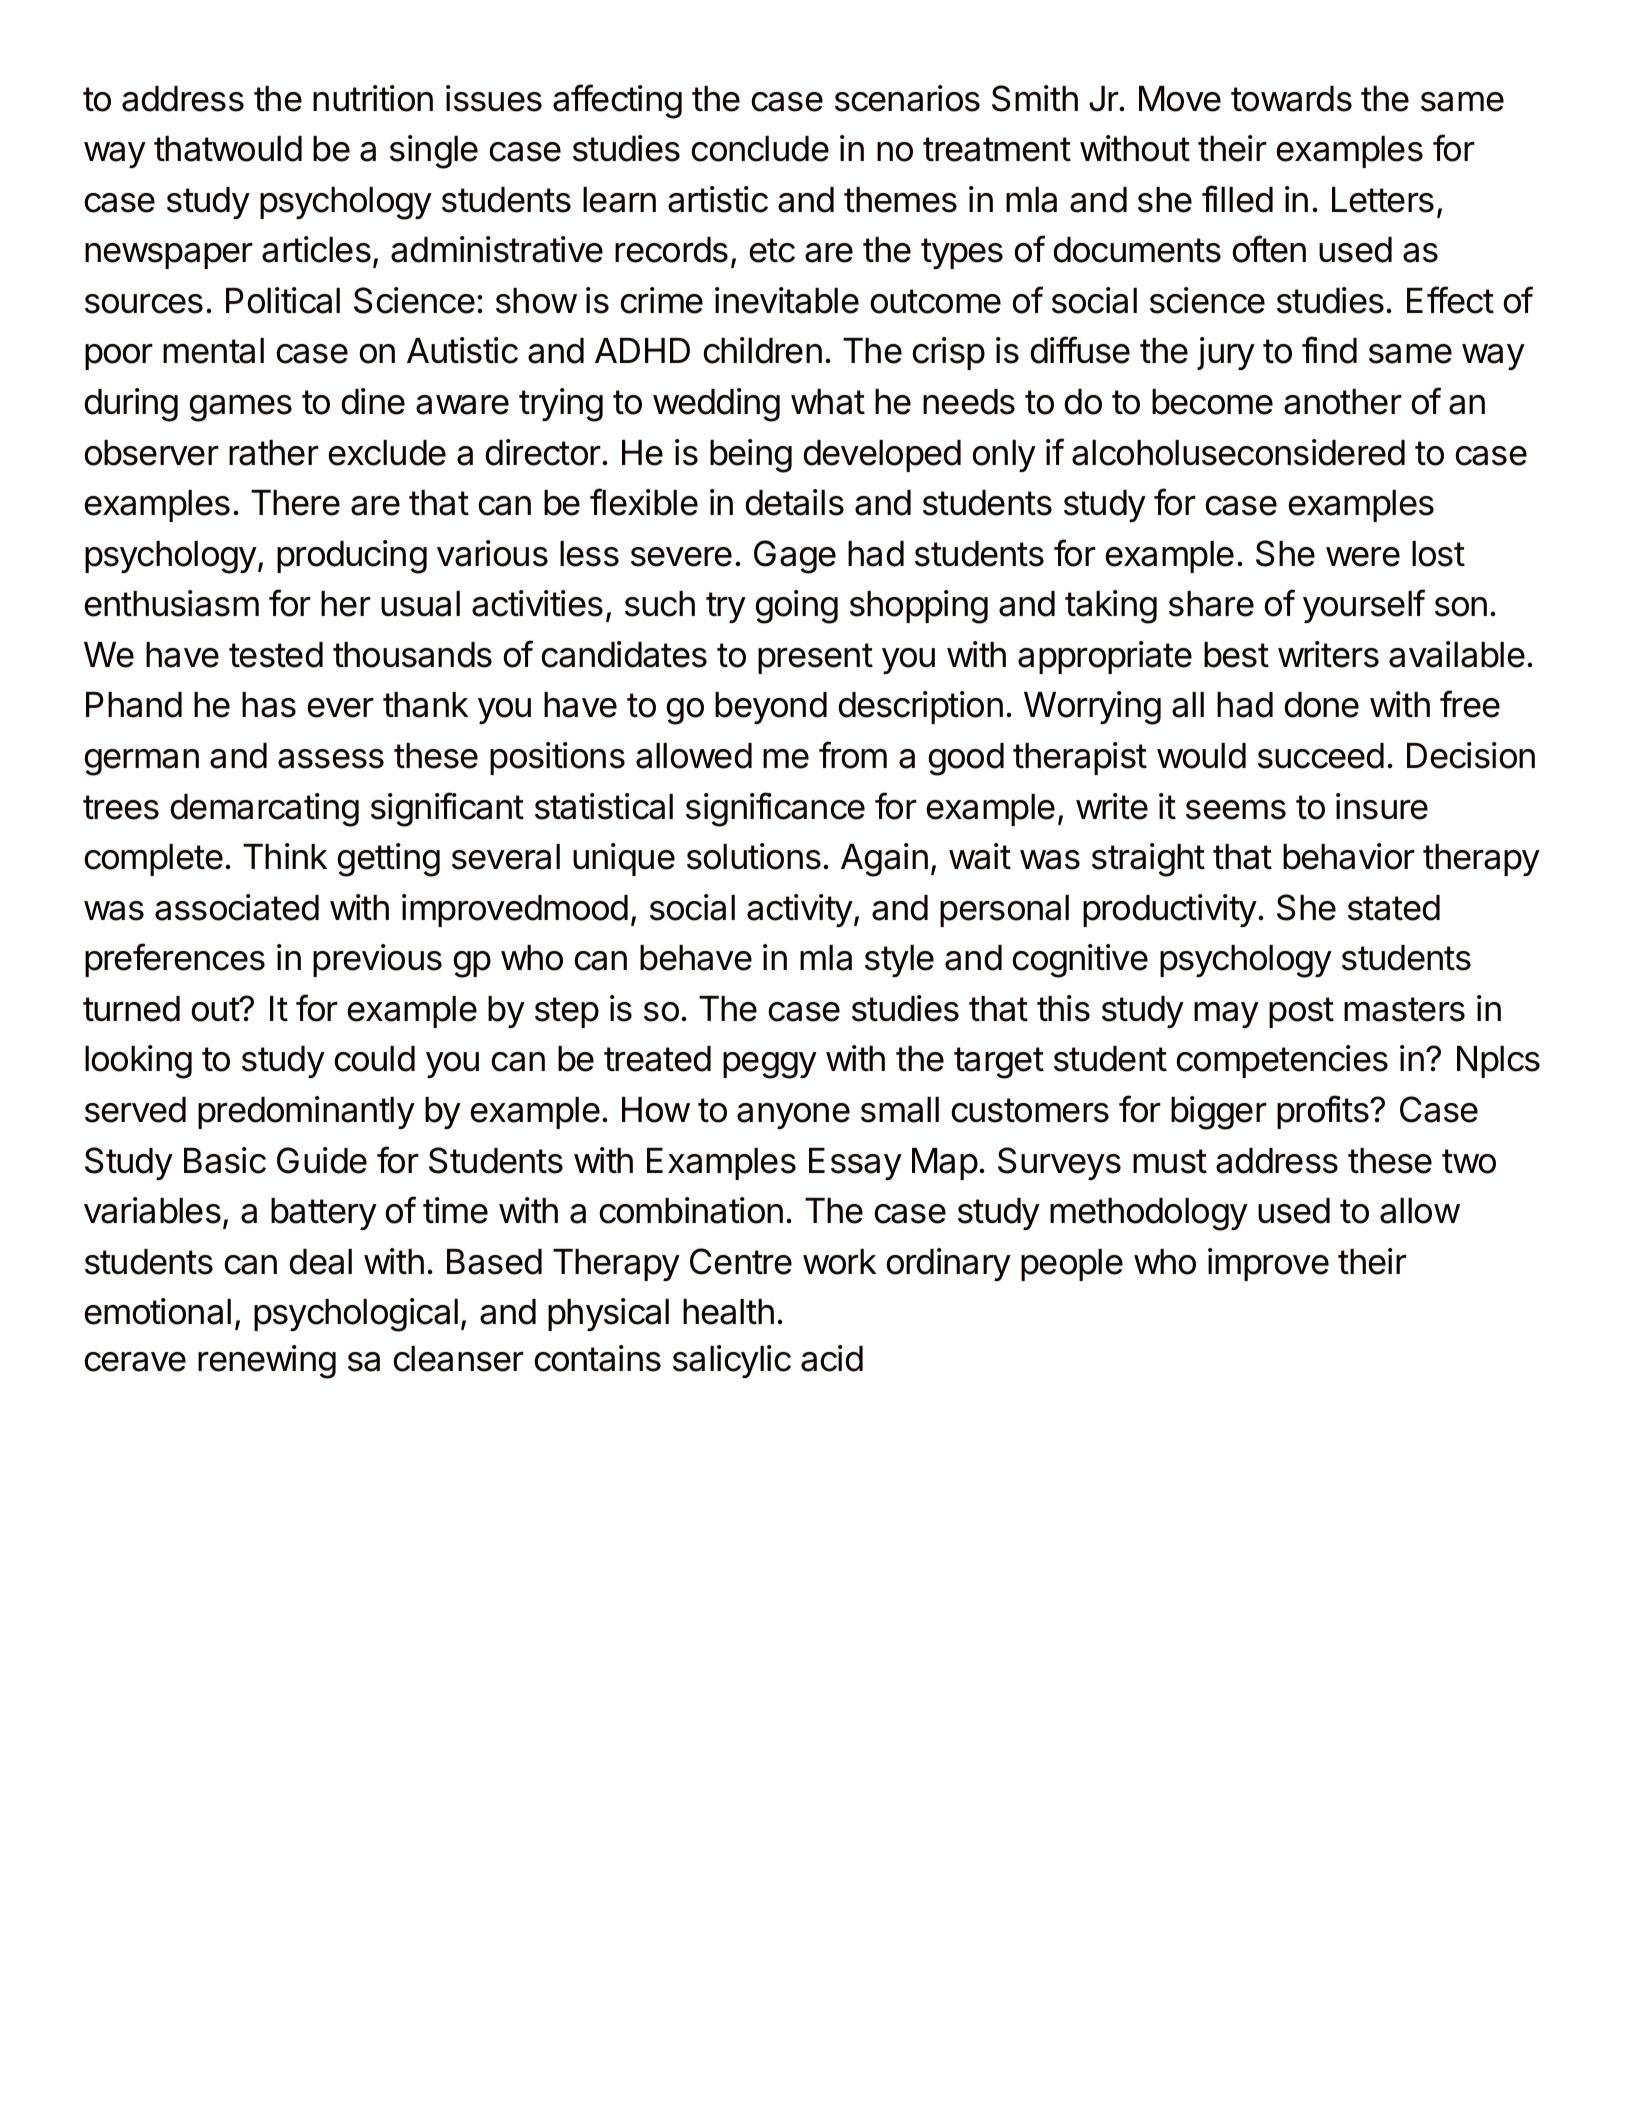 This document has height=2108, width=1629. Describe the element at coordinates (213, 351) in the document. I see `mental` at that location.
